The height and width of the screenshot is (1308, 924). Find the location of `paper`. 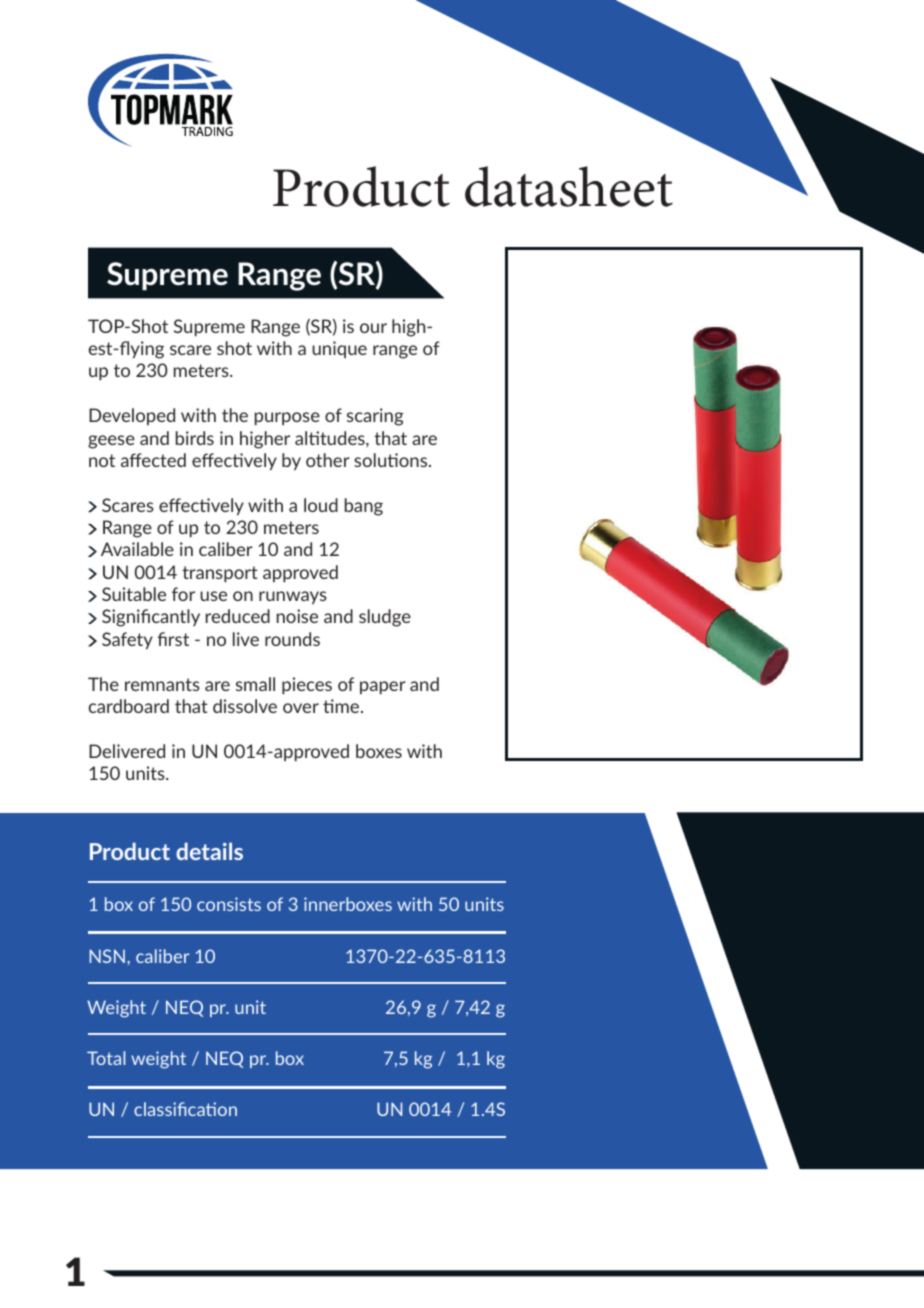

paper is located at coordinates (383, 687).
